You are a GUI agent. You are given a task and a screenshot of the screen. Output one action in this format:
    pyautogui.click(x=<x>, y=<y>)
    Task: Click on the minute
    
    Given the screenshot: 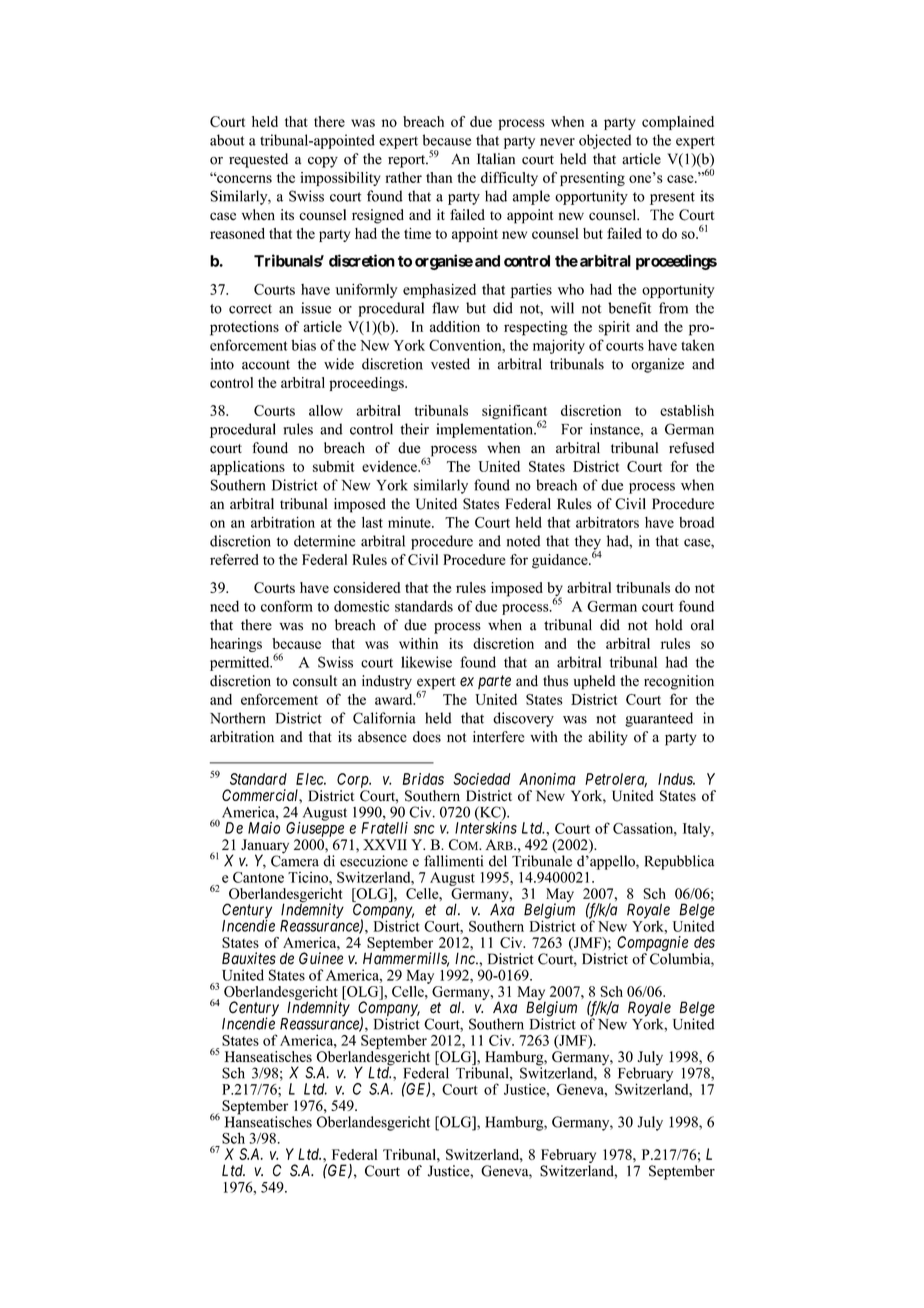 What is the action you would take?
    pyautogui.click(x=410, y=522)
